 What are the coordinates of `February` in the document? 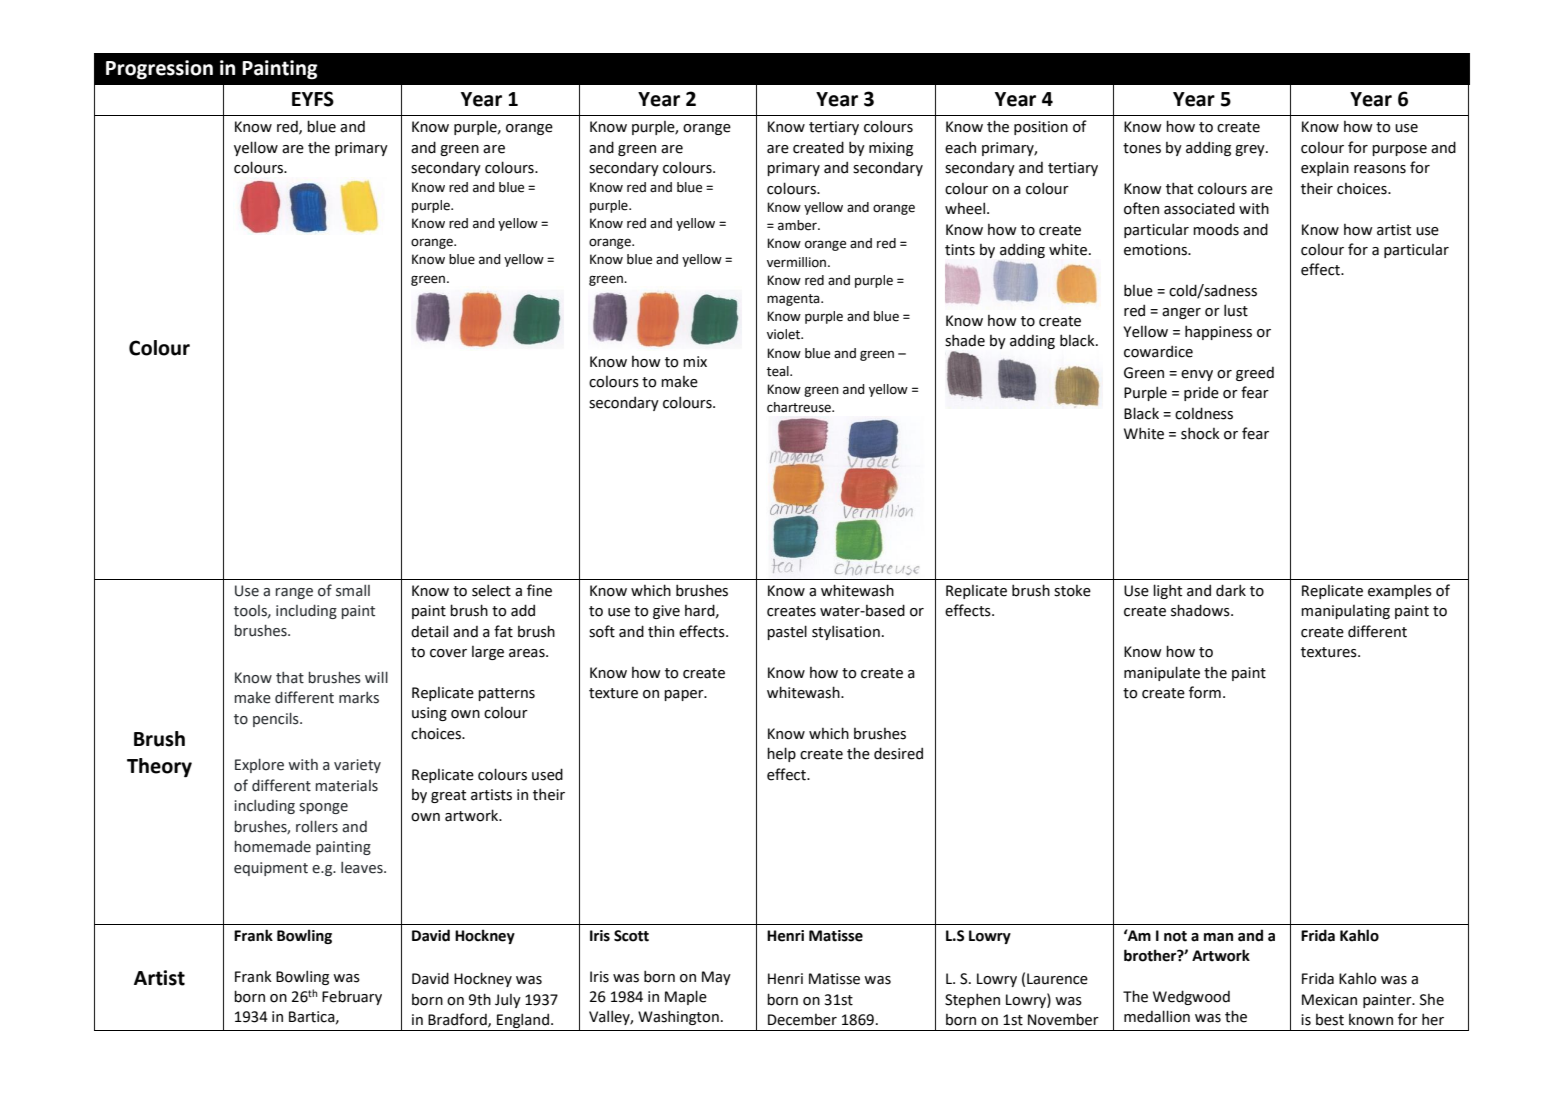 It's located at (352, 997).
